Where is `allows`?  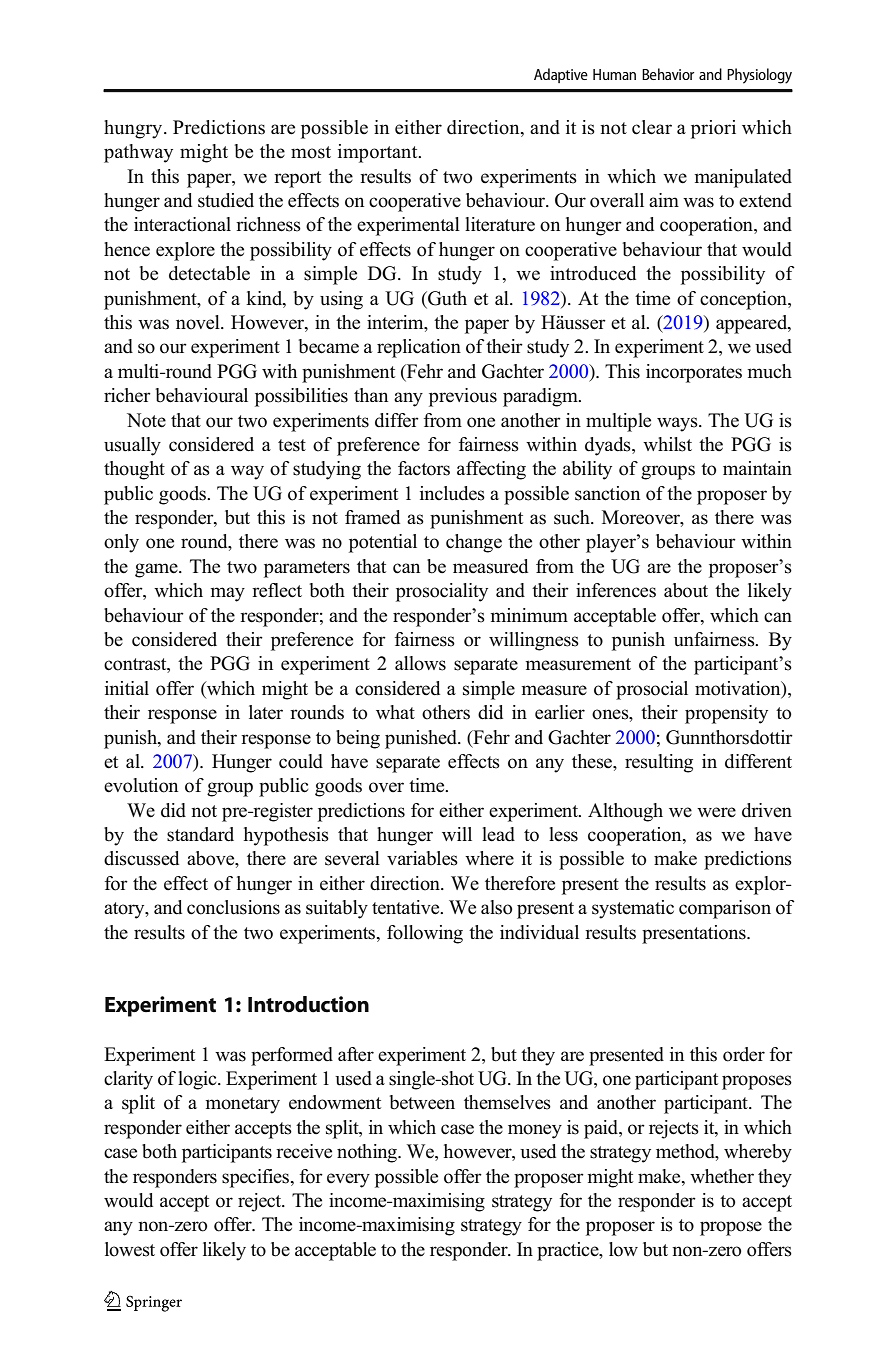 allows is located at coordinates (420, 663).
